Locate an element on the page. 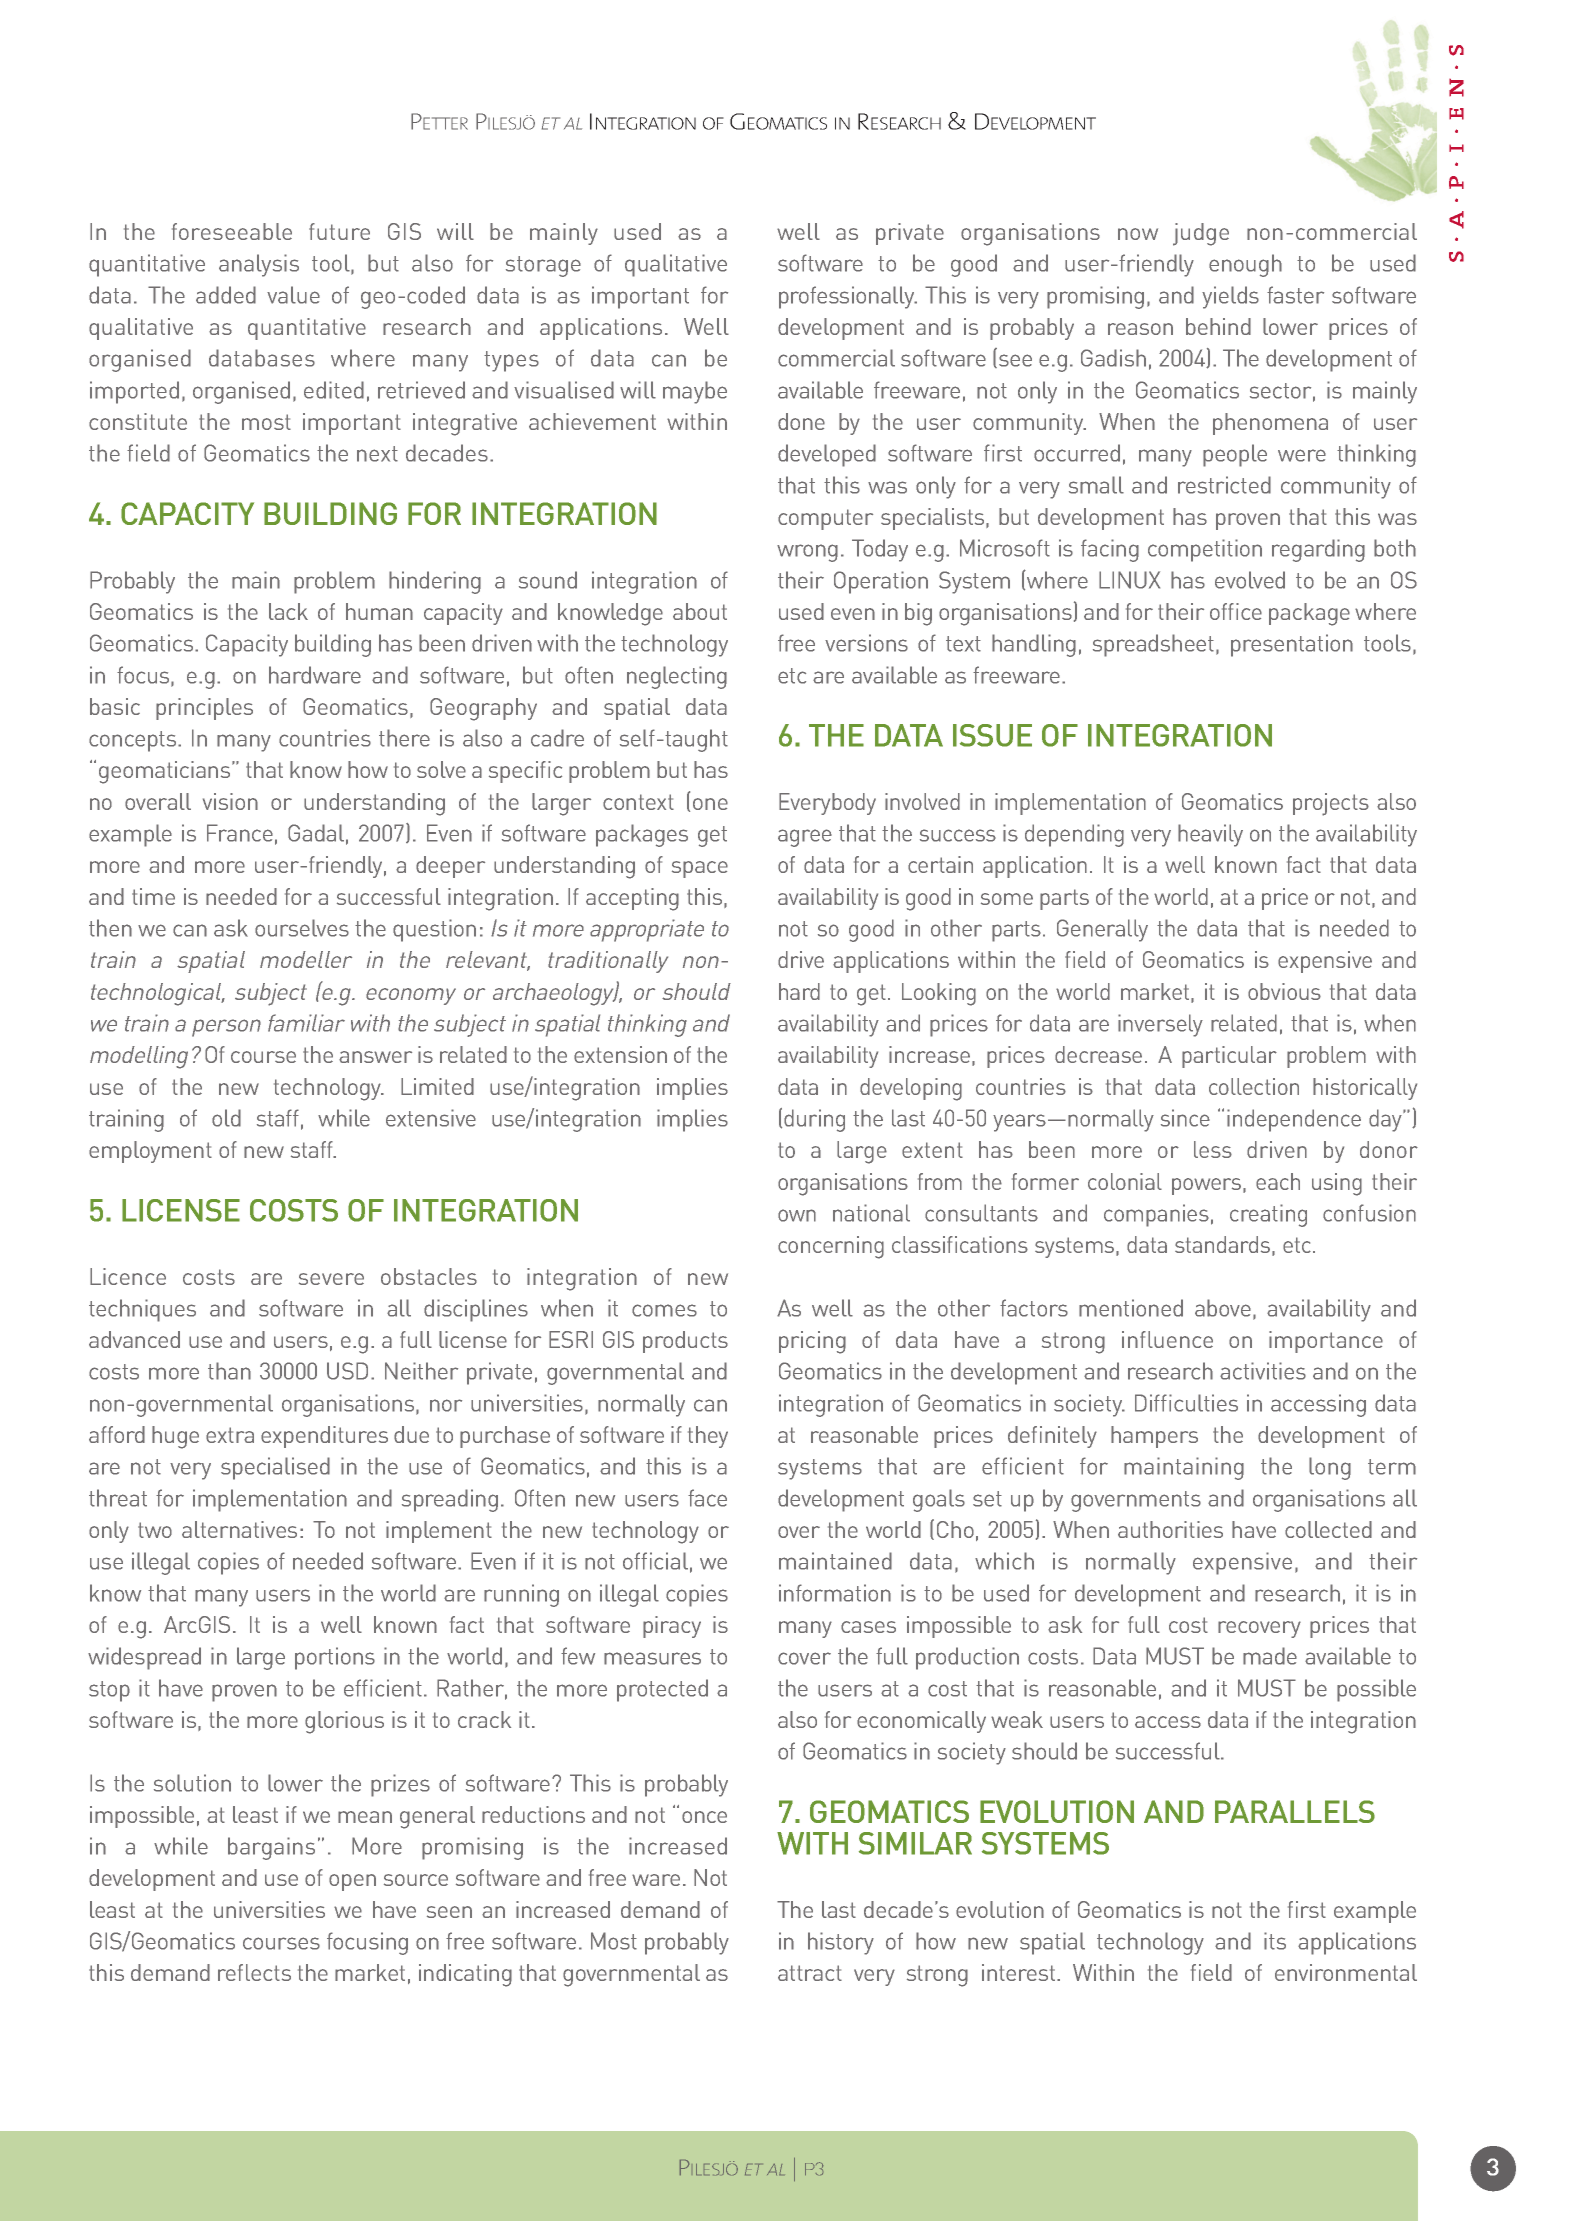  than is located at coordinates (229, 1371).
